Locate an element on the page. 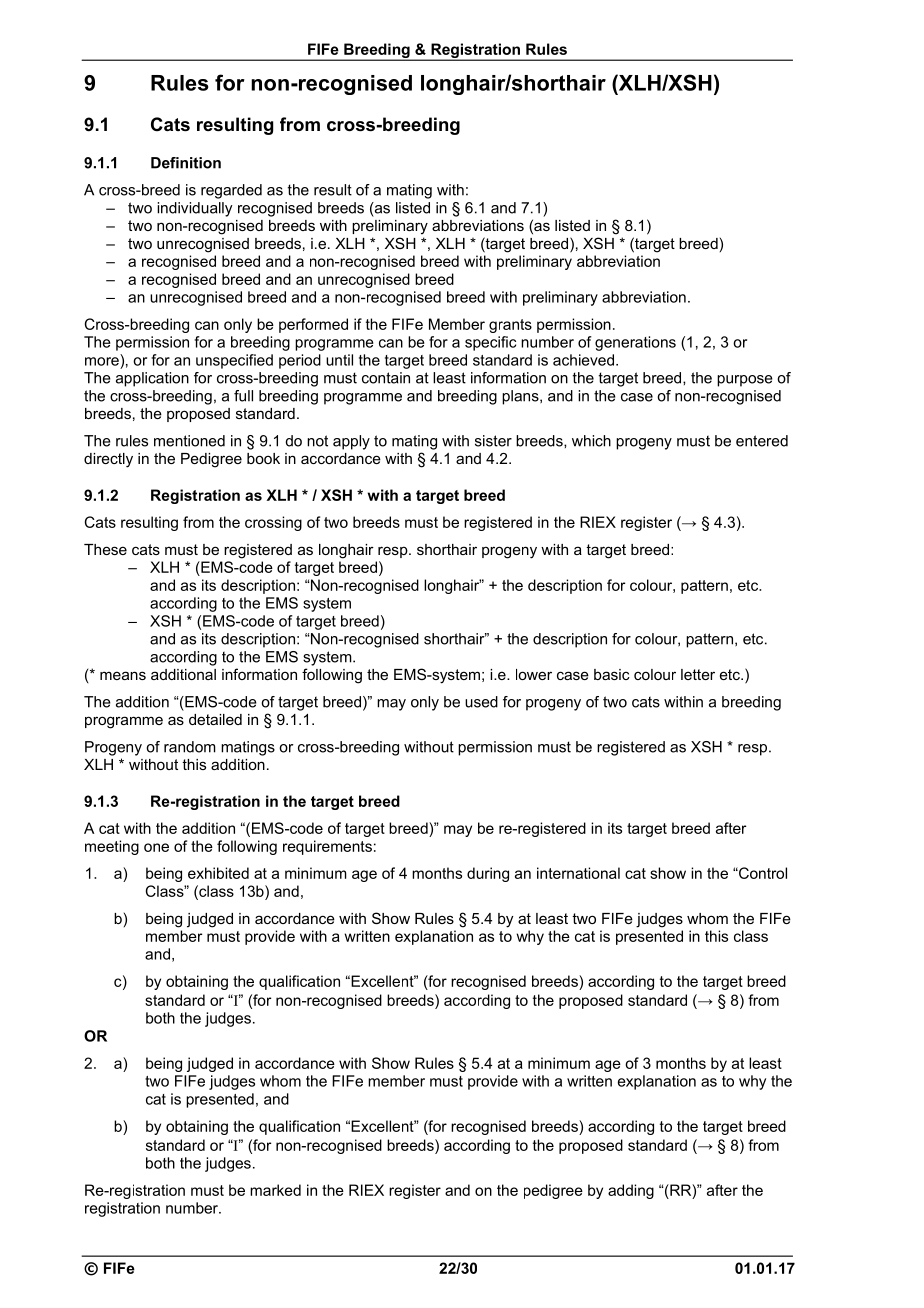 This document has width=924, height=1308. means is located at coordinates (123, 675).
